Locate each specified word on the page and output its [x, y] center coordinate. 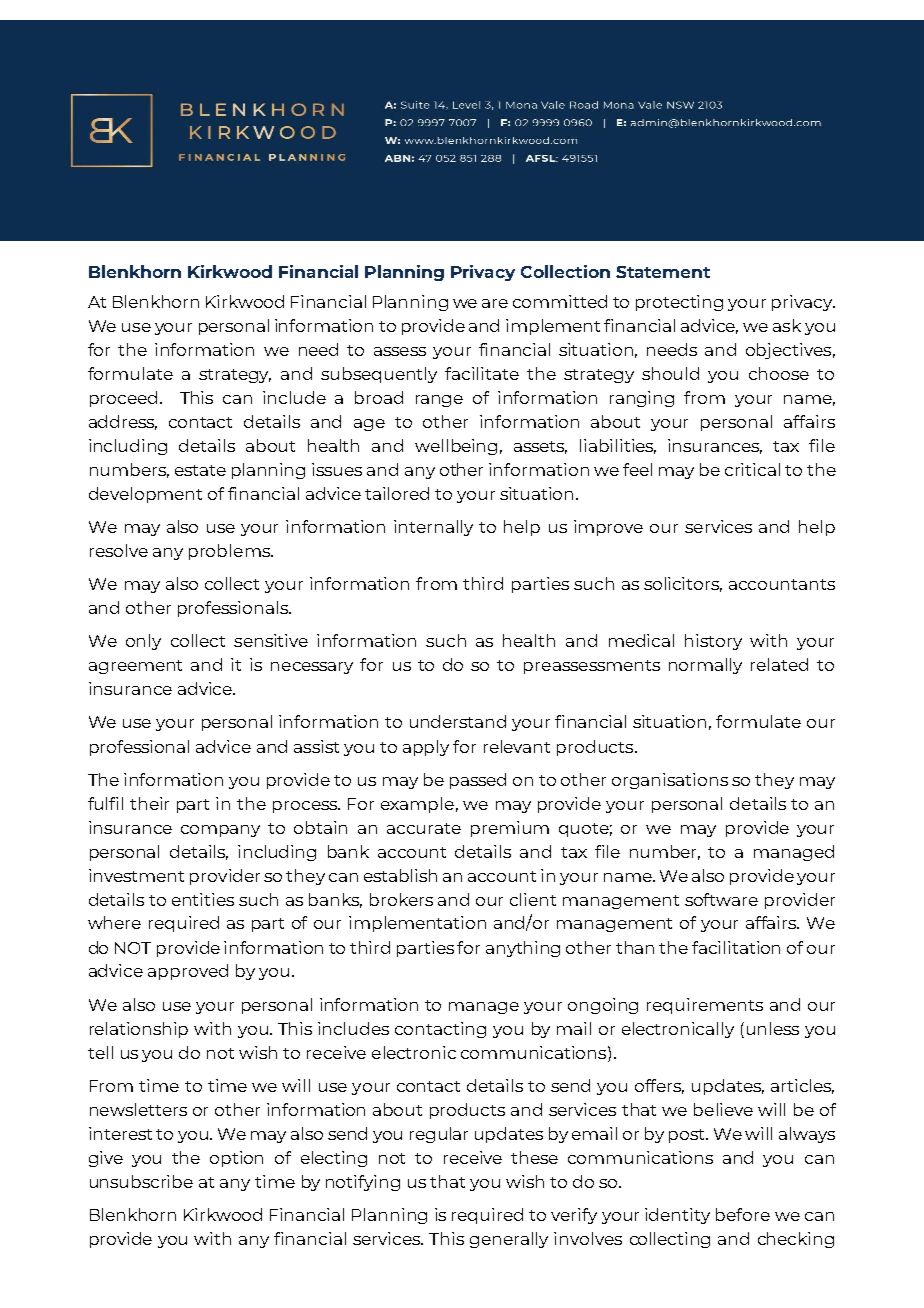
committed [560, 301]
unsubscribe [141, 1181]
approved [188, 972]
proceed [123, 399]
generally [509, 1240]
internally [433, 528]
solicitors [683, 584]
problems [230, 552]
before [743, 1214]
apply [426, 748]
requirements [705, 1006]
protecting [679, 303]
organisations [670, 781]
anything [523, 949]
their [149, 803]
